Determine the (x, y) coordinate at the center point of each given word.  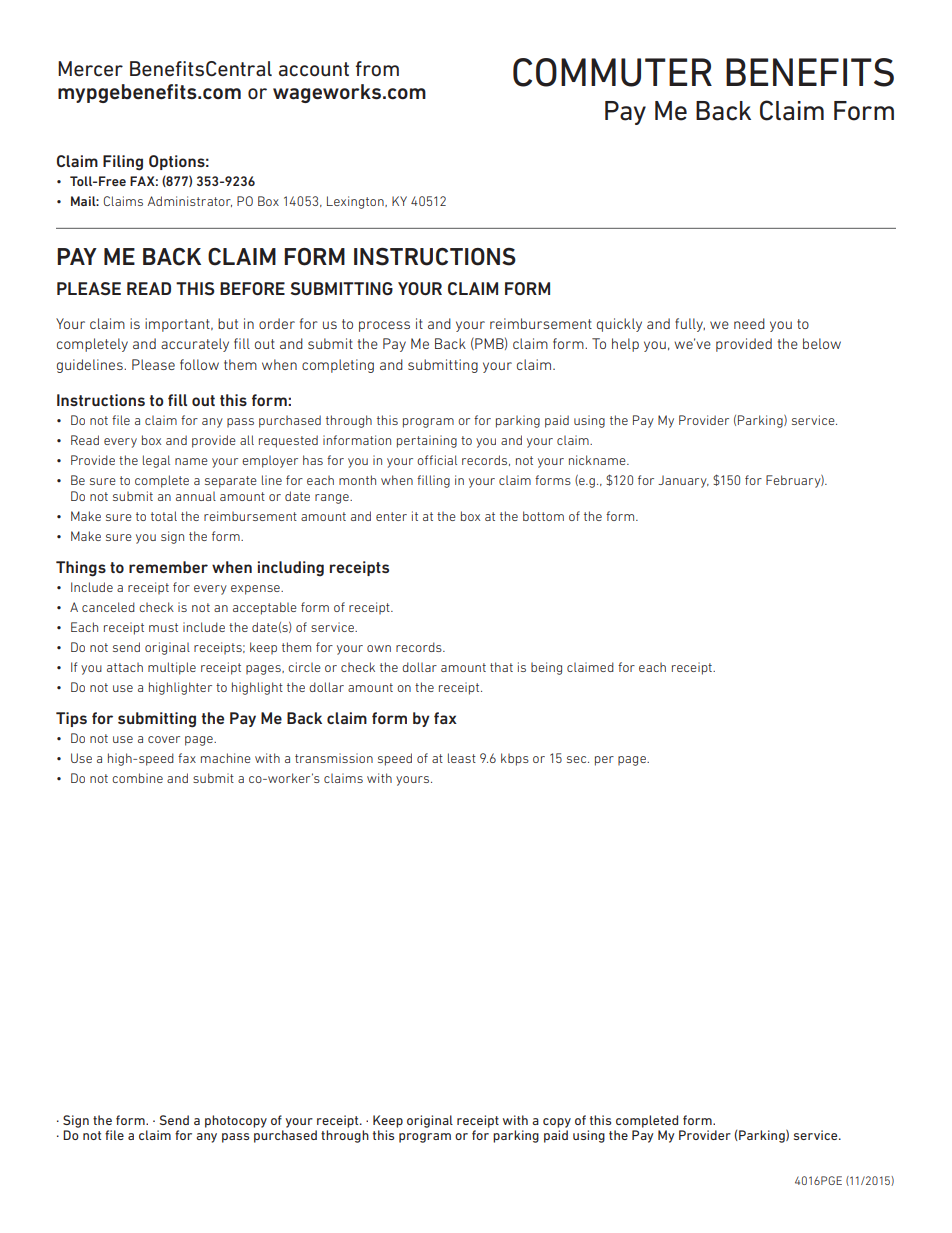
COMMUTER (612, 72)
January (683, 481)
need (749, 323)
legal (156, 461)
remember (168, 567)
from (377, 68)
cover (164, 739)
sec (578, 759)
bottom (543, 516)
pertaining (427, 441)
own (379, 648)
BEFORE (252, 288)
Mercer (90, 69)
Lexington (356, 202)
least (462, 758)
